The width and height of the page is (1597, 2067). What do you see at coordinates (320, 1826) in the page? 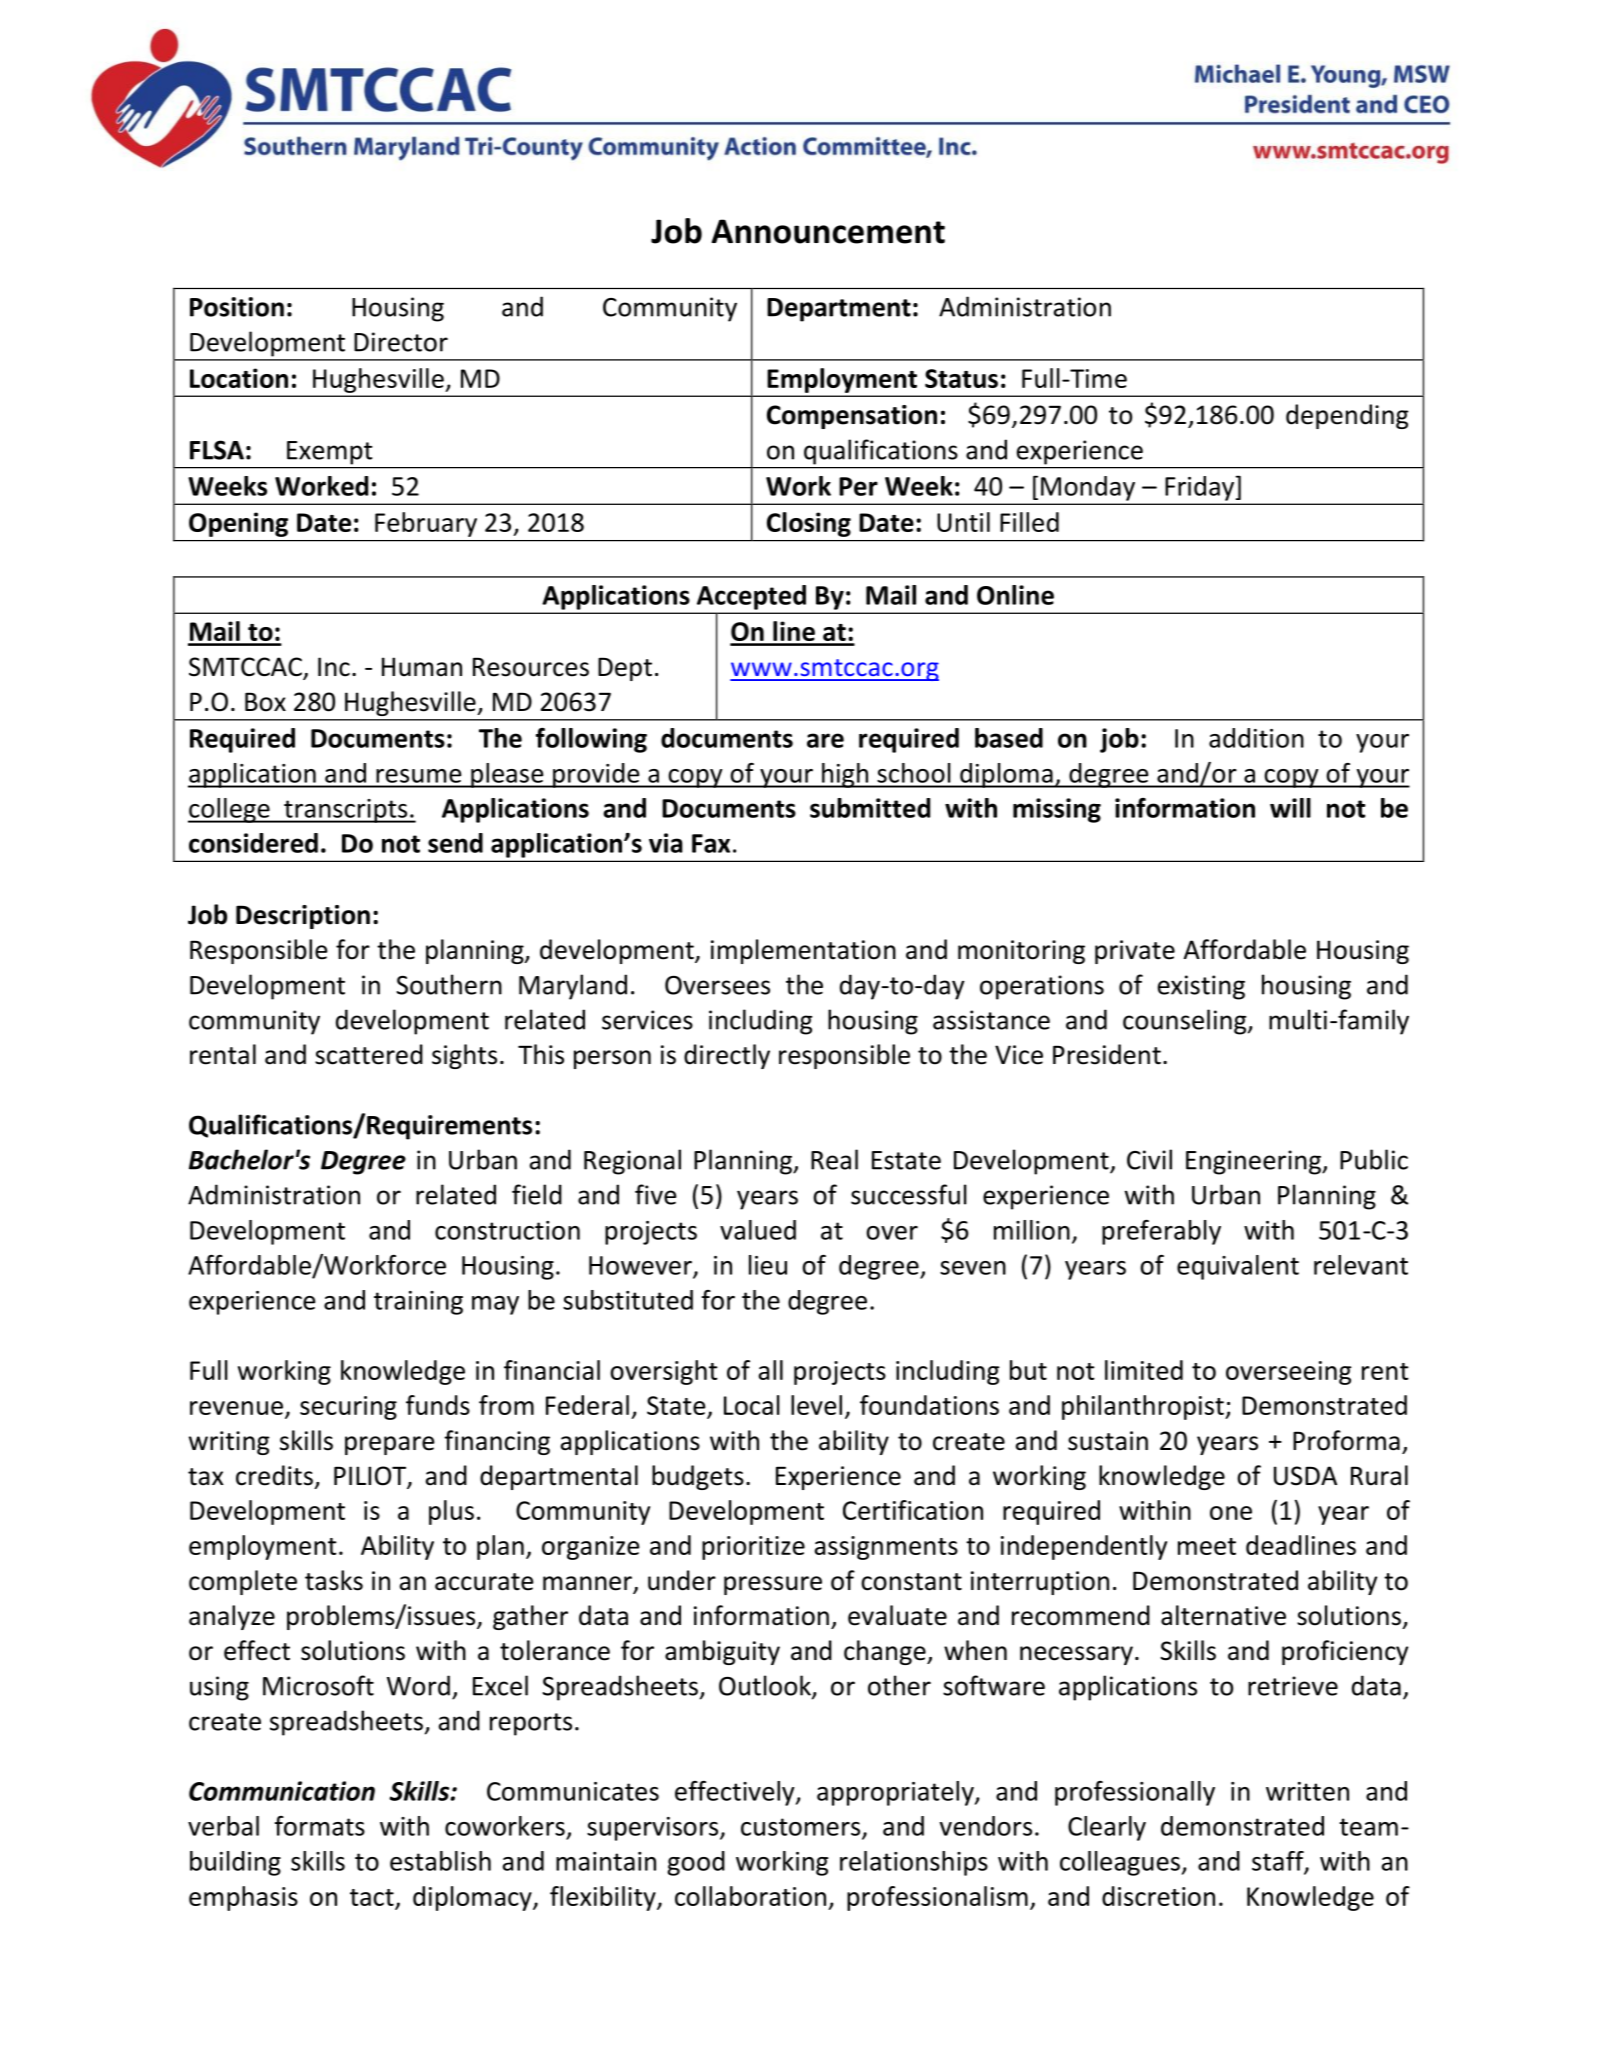
I see `formats` at bounding box center [320, 1826].
